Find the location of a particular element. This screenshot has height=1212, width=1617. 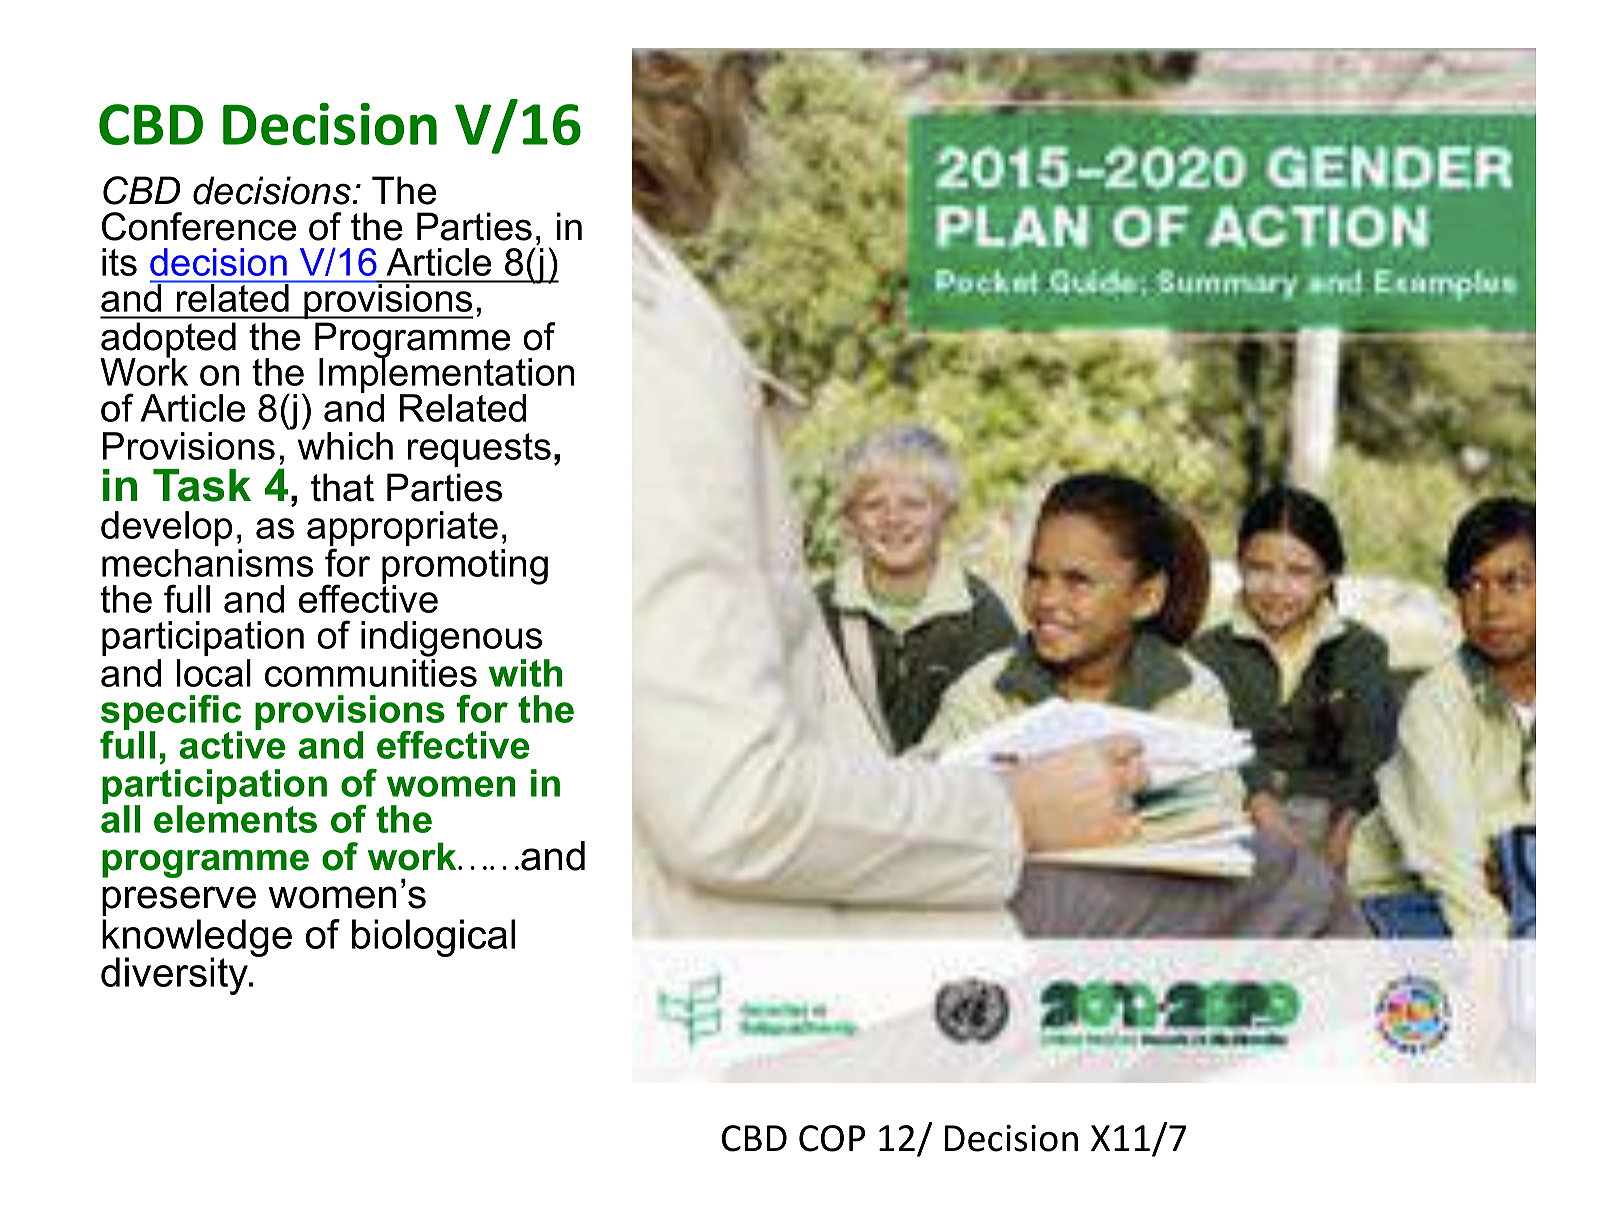

requests is located at coordinates (479, 450).
